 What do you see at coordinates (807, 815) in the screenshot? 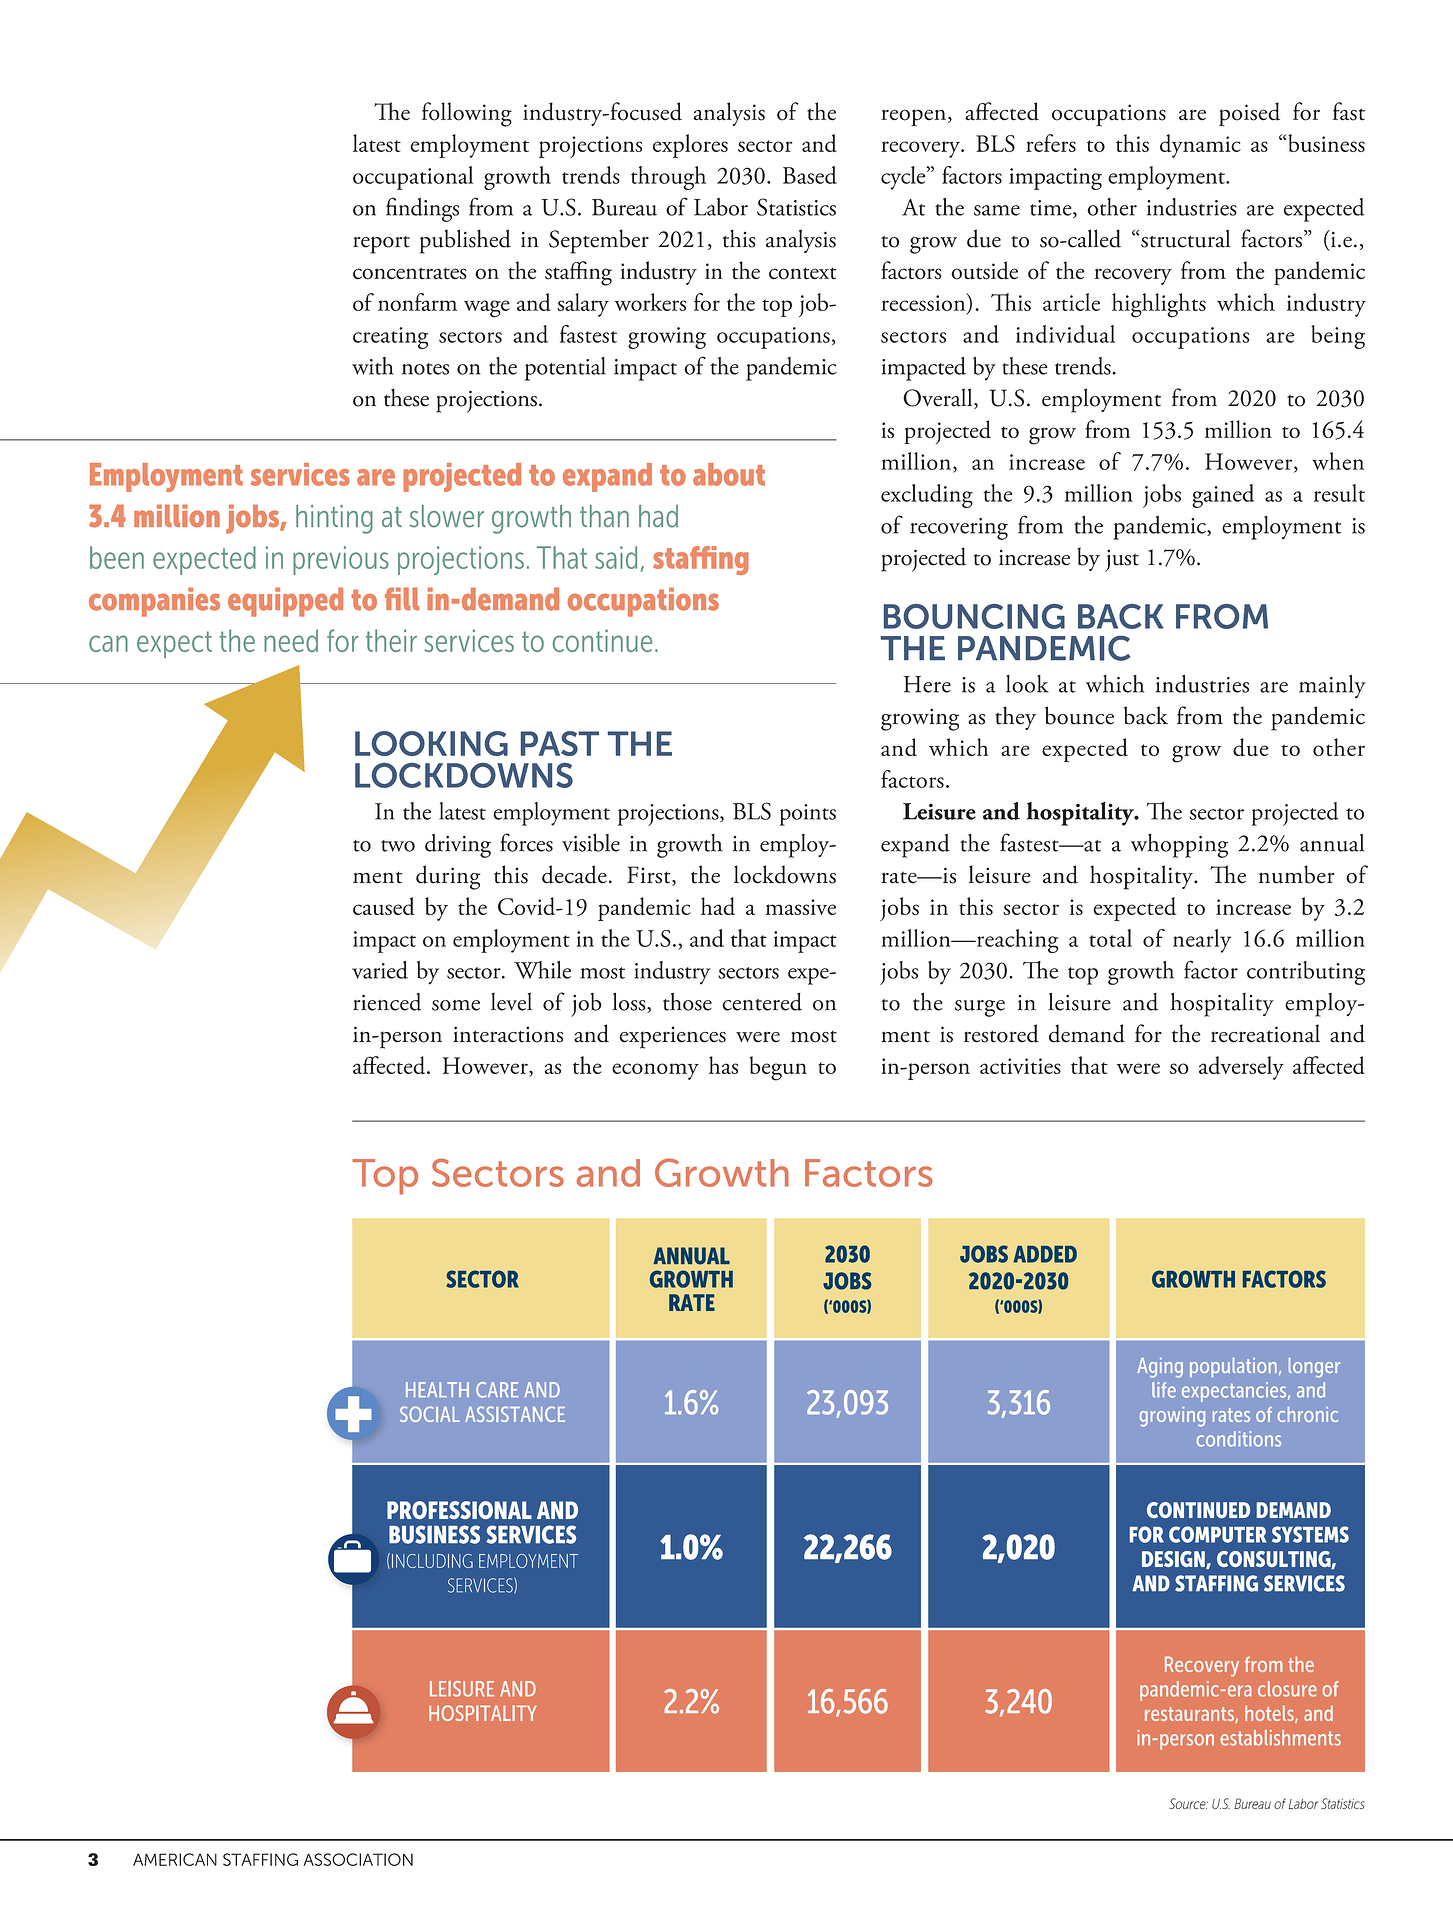
I see `points` at bounding box center [807, 815].
